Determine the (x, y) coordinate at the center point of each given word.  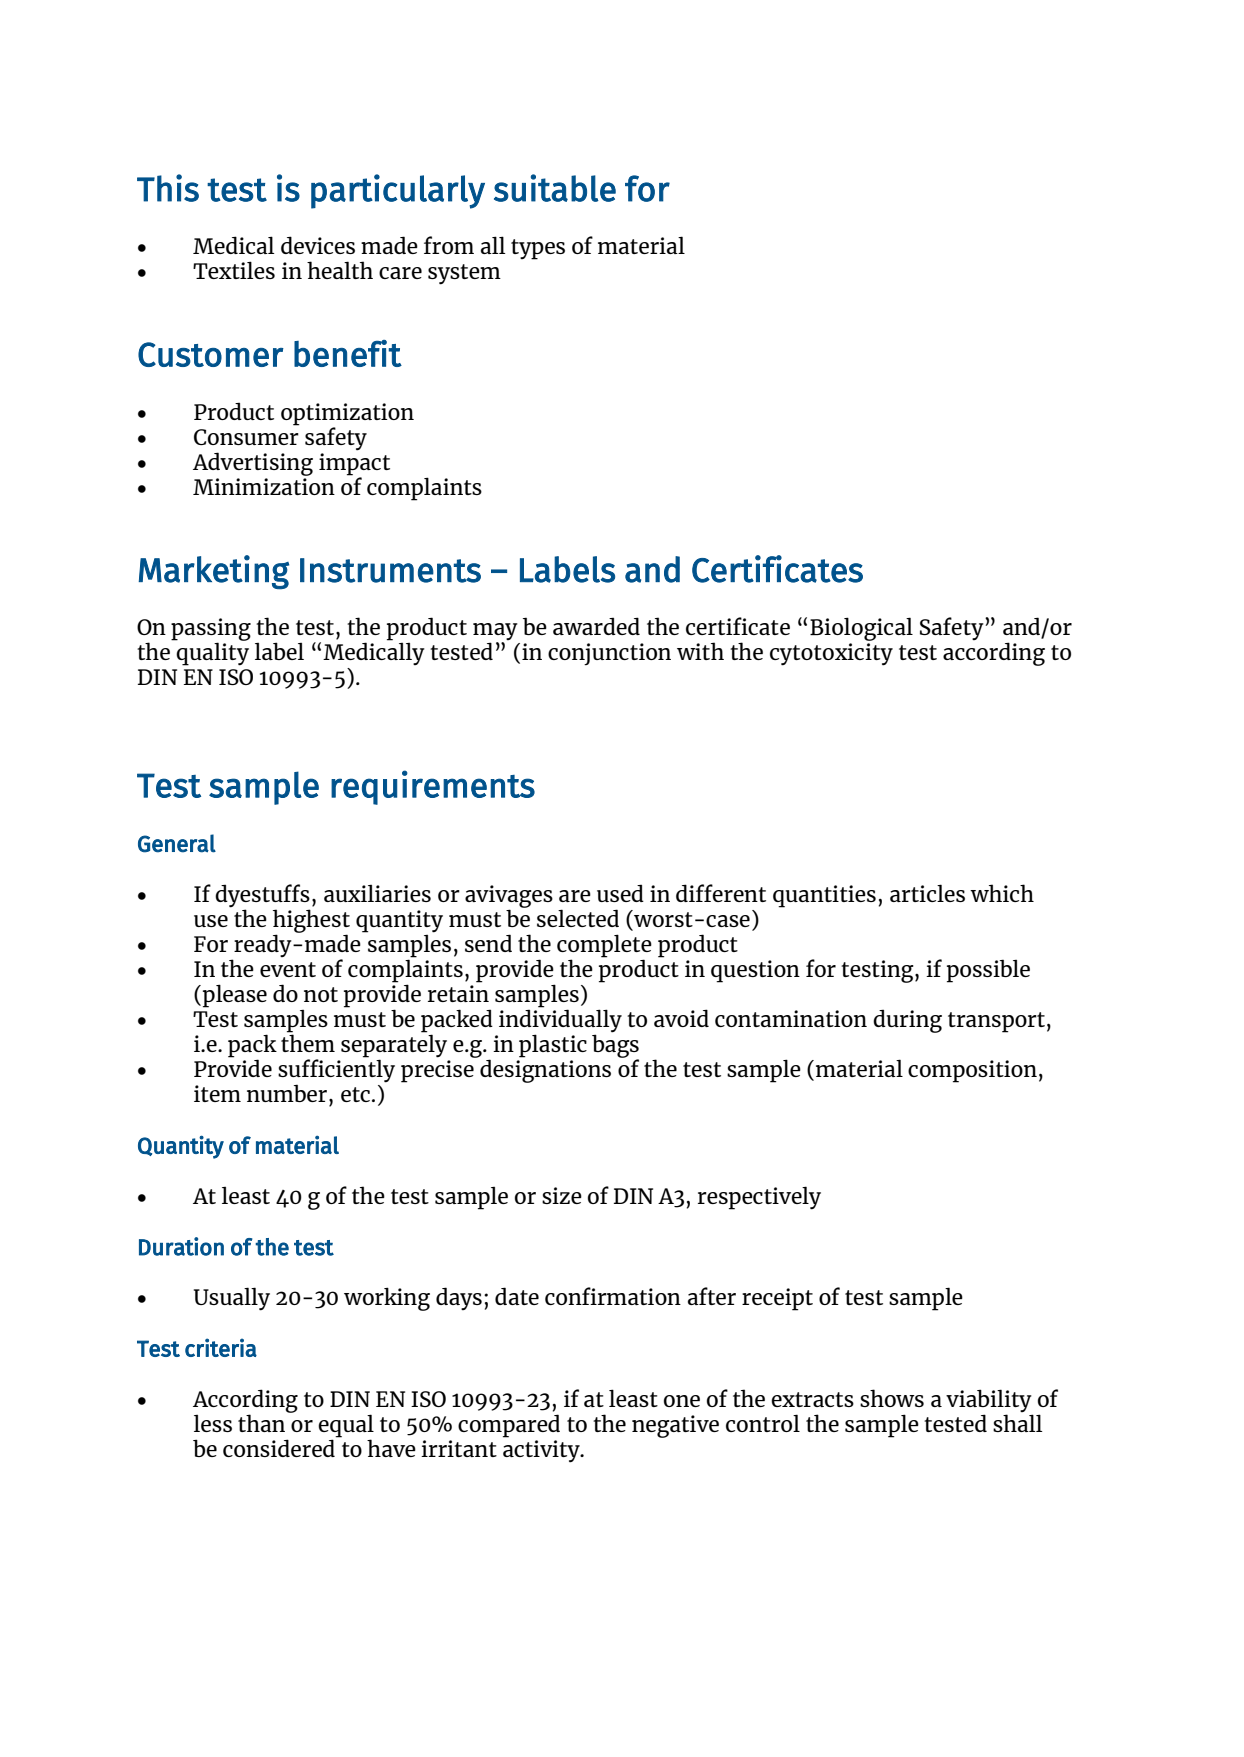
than (263, 1422)
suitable (555, 188)
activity (542, 1451)
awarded (596, 626)
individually (560, 1022)
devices (318, 245)
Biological (861, 629)
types (538, 249)
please (235, 996)
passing (211, 630)
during (907, 1021)
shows (892, 1398)
